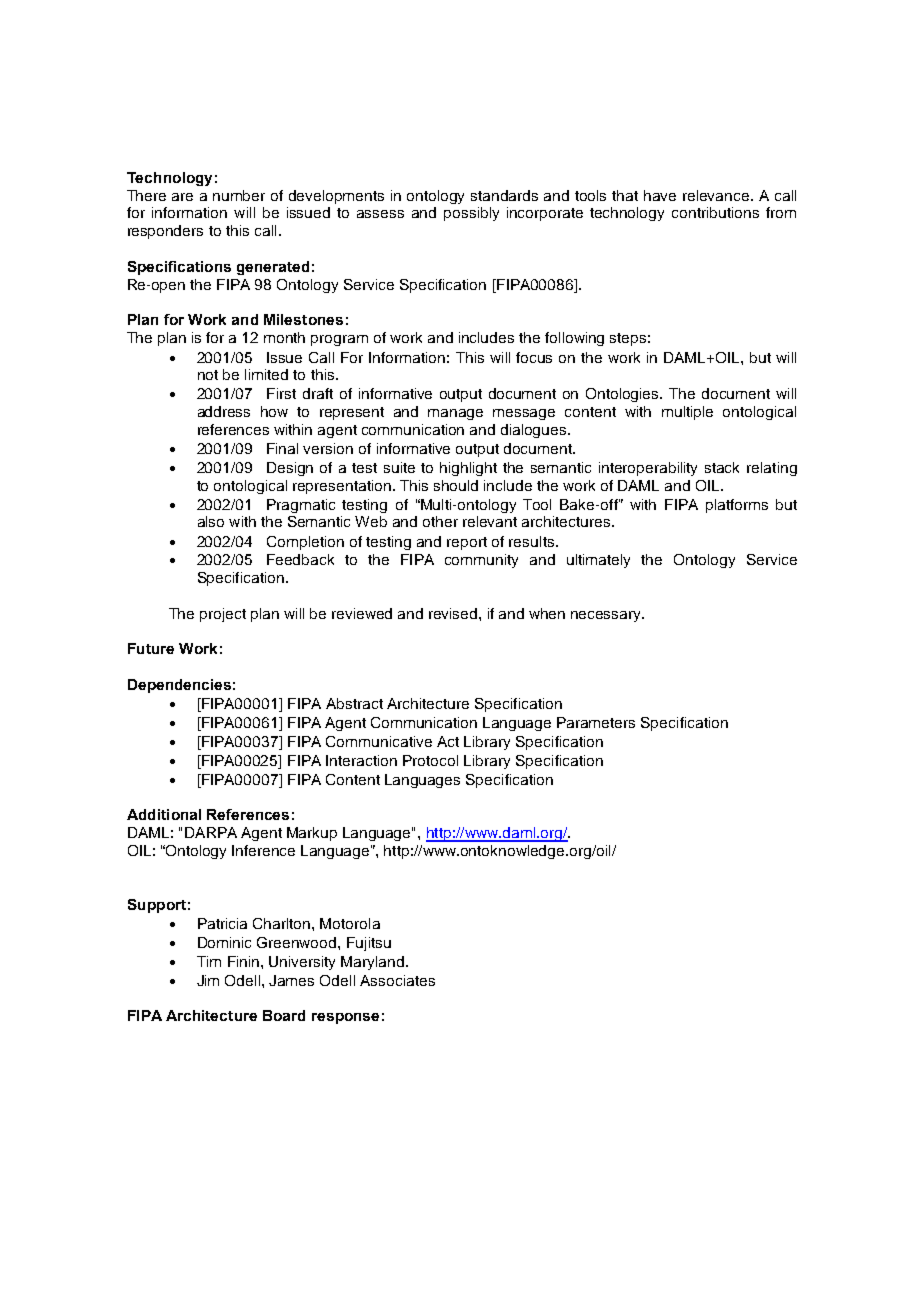 The width and height of the screenshot is (924, 1308). I want to click on project, so click(223, 615).
